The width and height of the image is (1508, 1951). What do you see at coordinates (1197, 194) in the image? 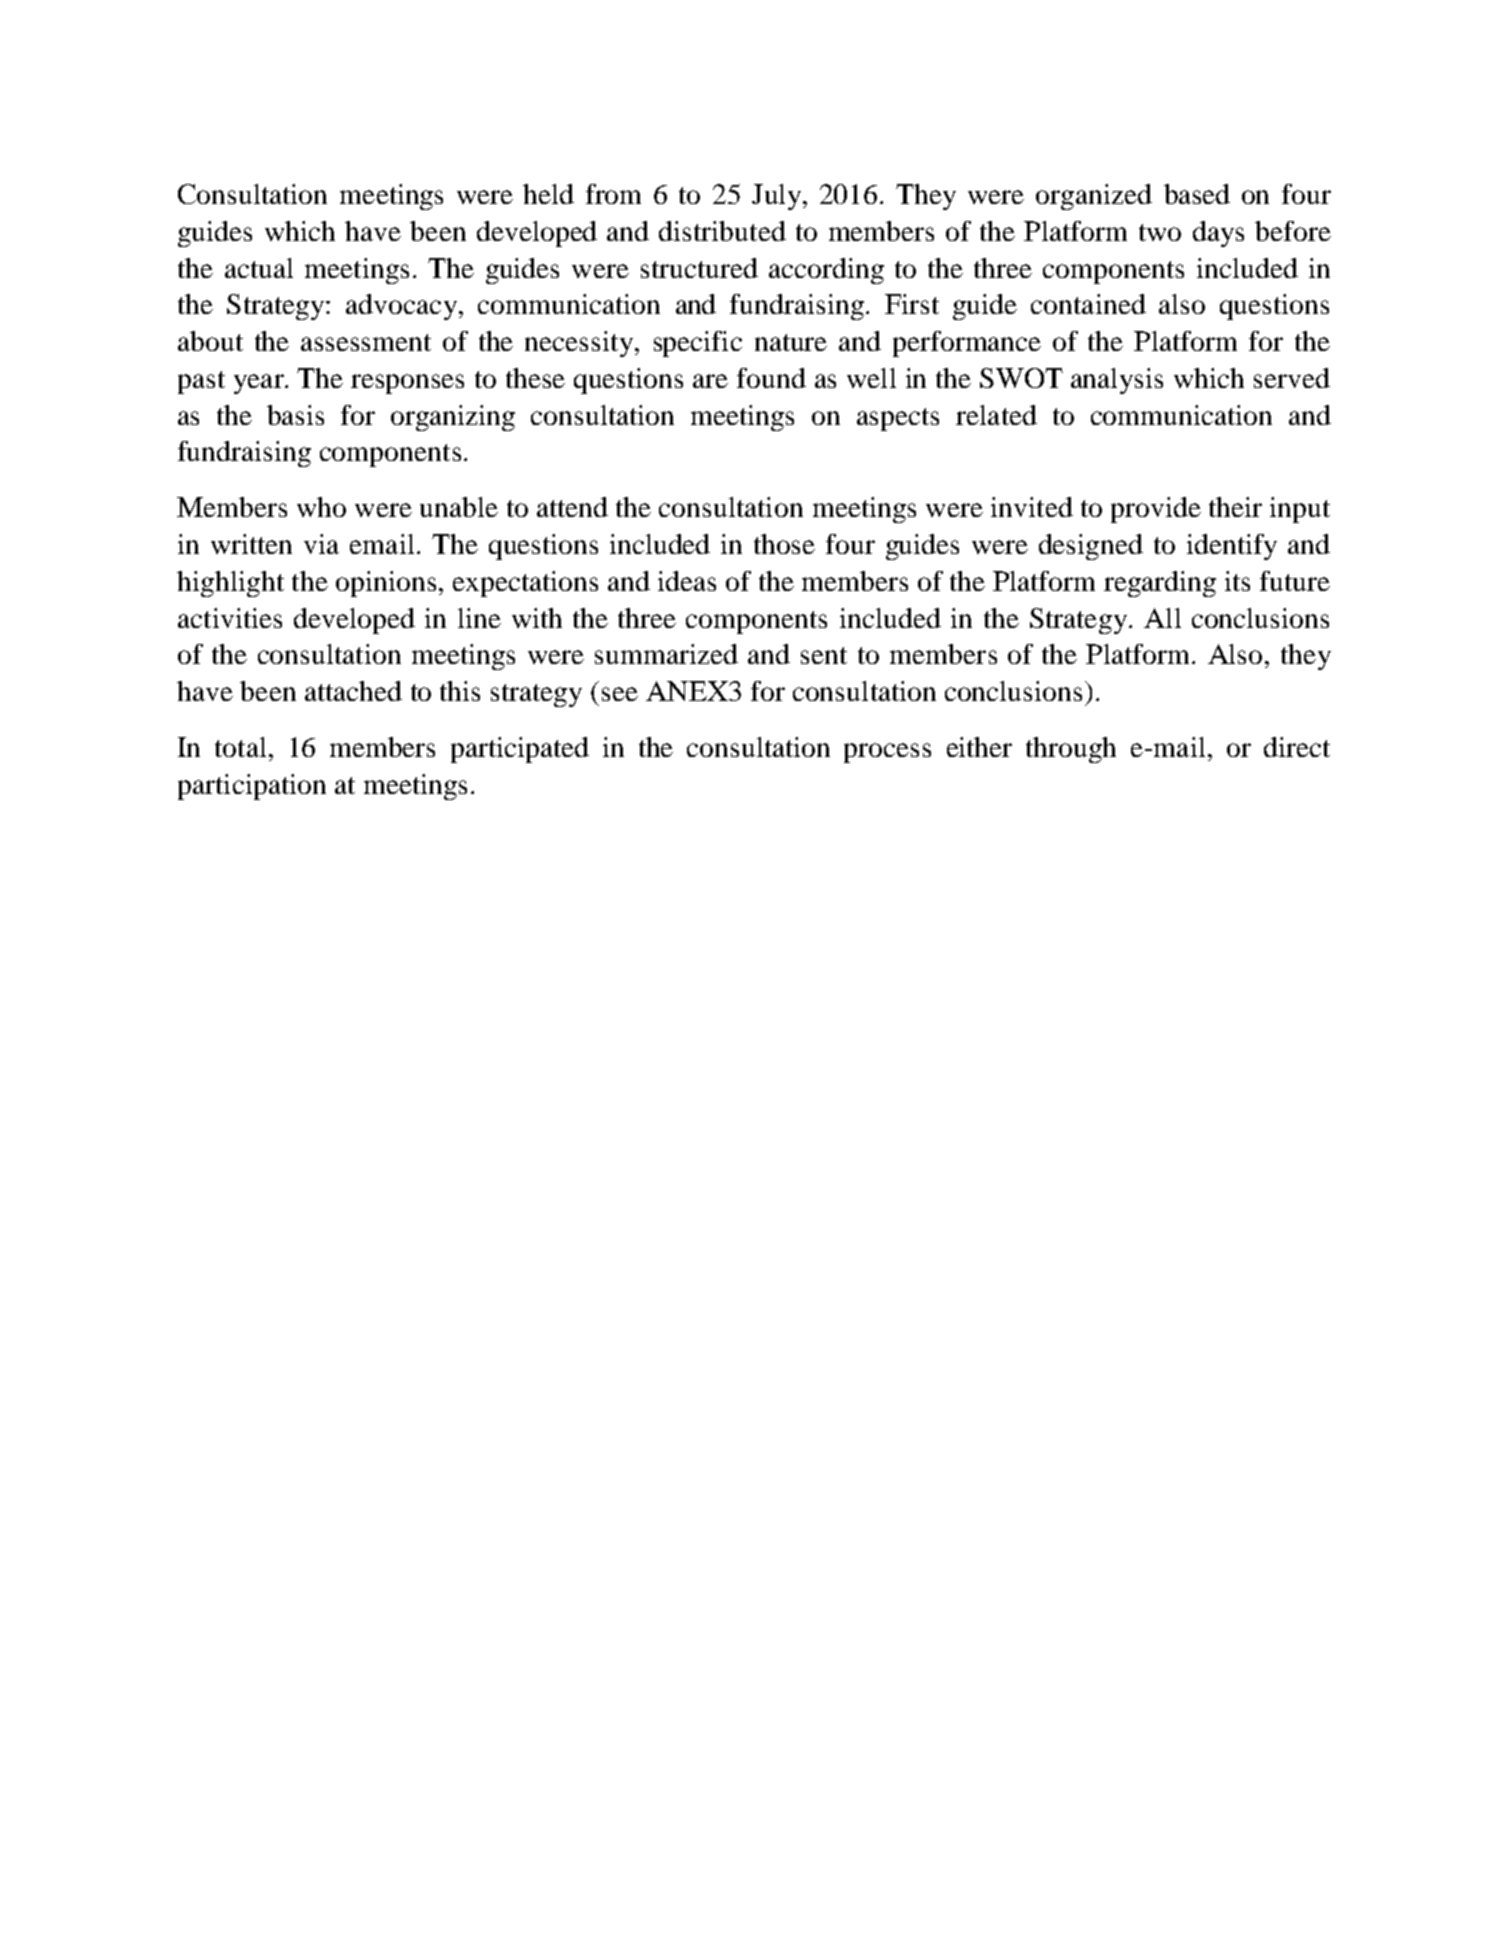
I see `based` at bounding box center [1197, 194].
